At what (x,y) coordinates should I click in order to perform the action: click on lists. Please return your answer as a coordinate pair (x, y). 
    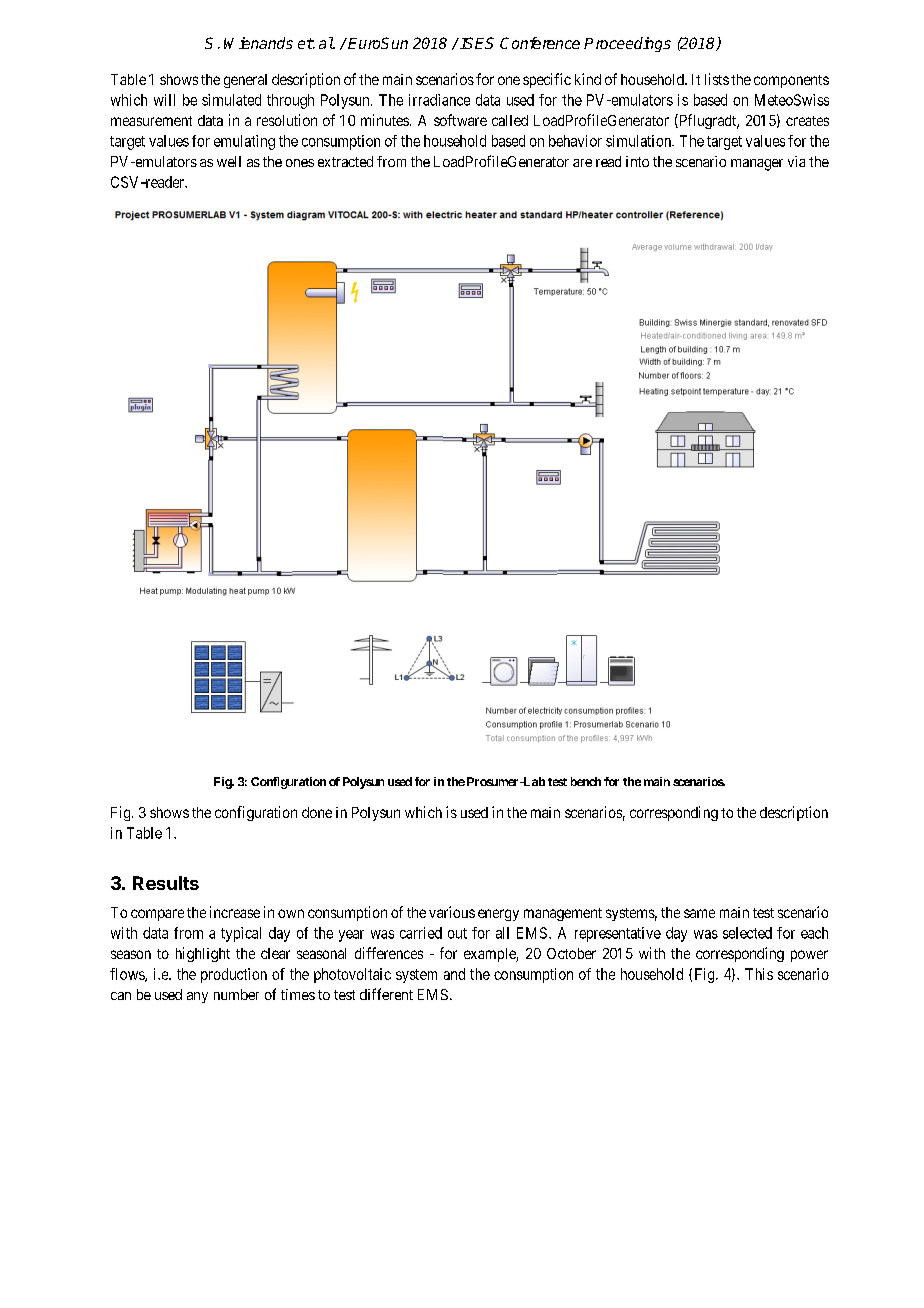
    Looking at the image, I should click on (717, 79).
